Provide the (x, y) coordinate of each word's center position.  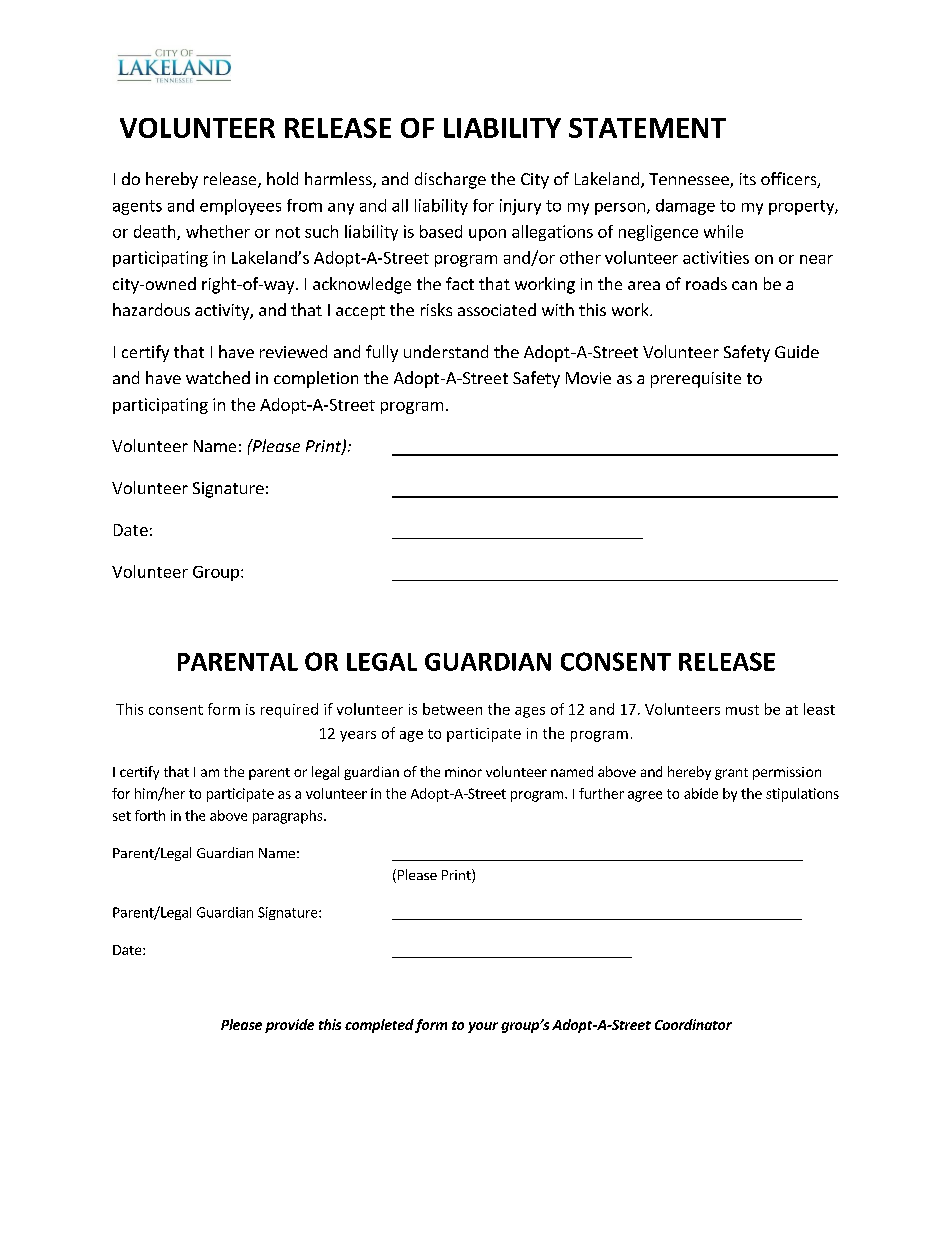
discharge (450, 180)
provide (289, 1026)
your (483, 1027)
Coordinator (693, 1024)
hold (282, 178)
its (748, 179)
